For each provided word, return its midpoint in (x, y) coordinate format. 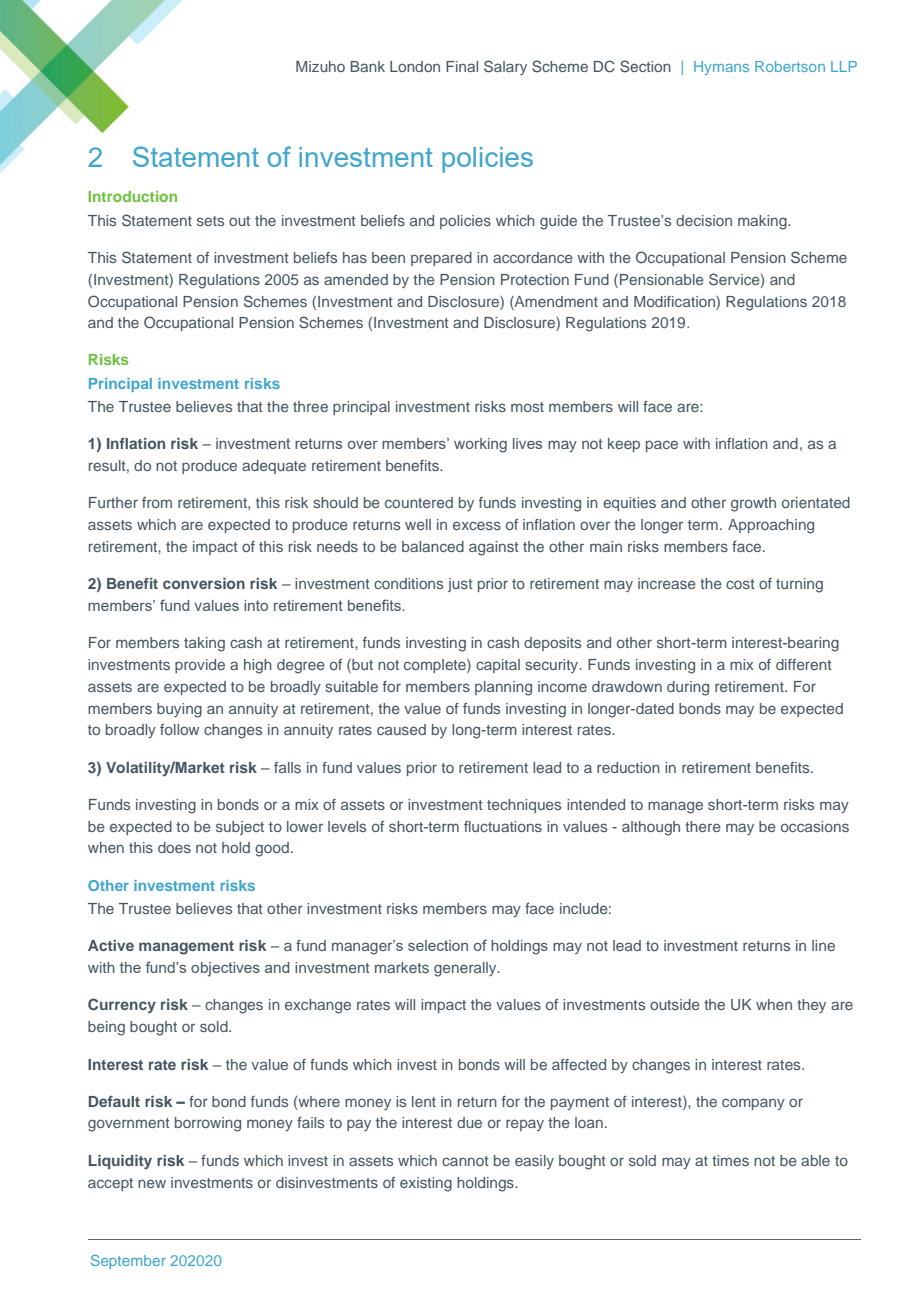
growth (753, 504)
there (703, 826)
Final (462, 66)
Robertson (790, 66)
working (480, 445)
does (174, 847)
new (152, 1183)
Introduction (132, 196)
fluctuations (503, 826)
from (157, 502)
